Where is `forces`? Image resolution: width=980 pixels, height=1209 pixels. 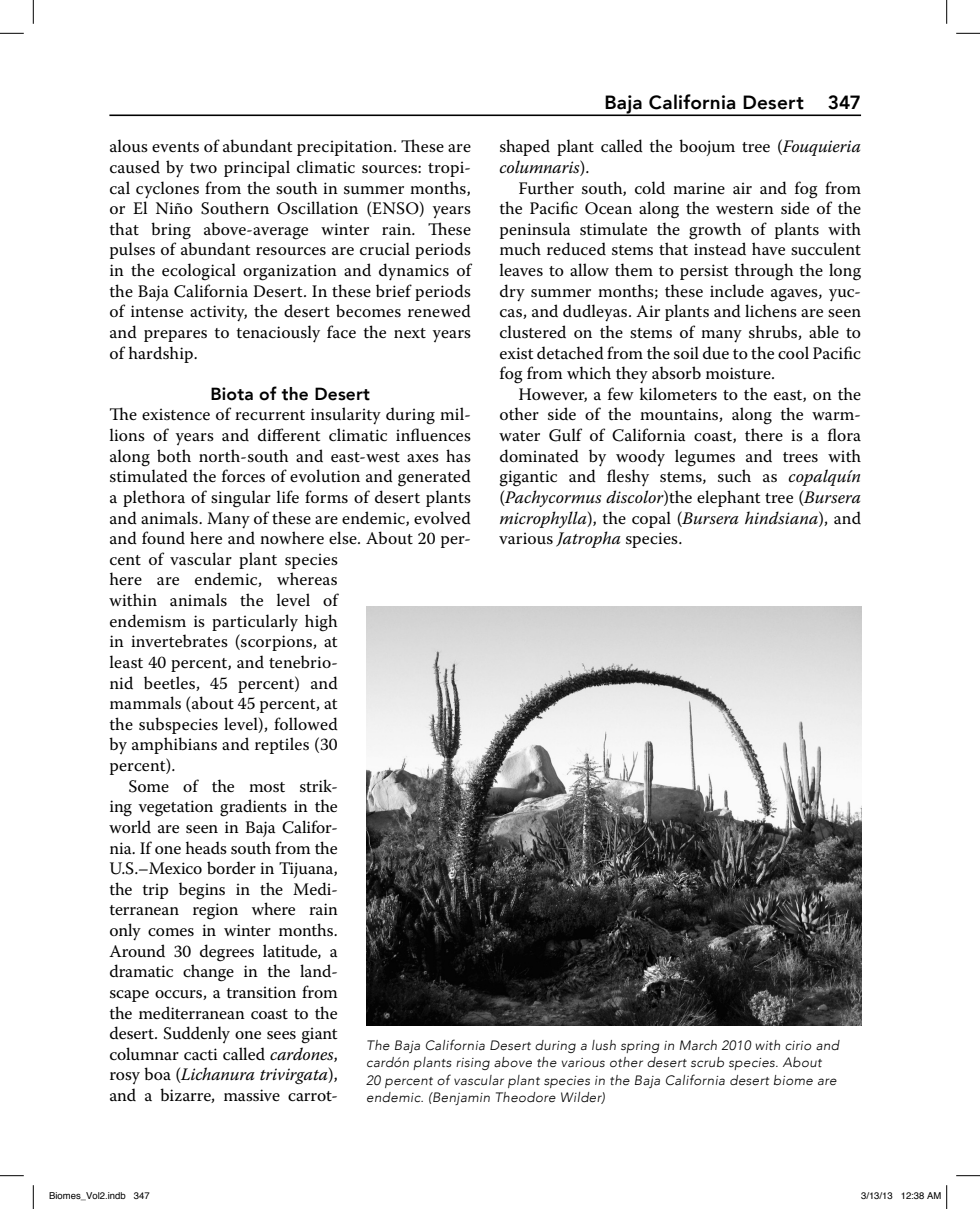 forces is located at coordinates (243, 476).
